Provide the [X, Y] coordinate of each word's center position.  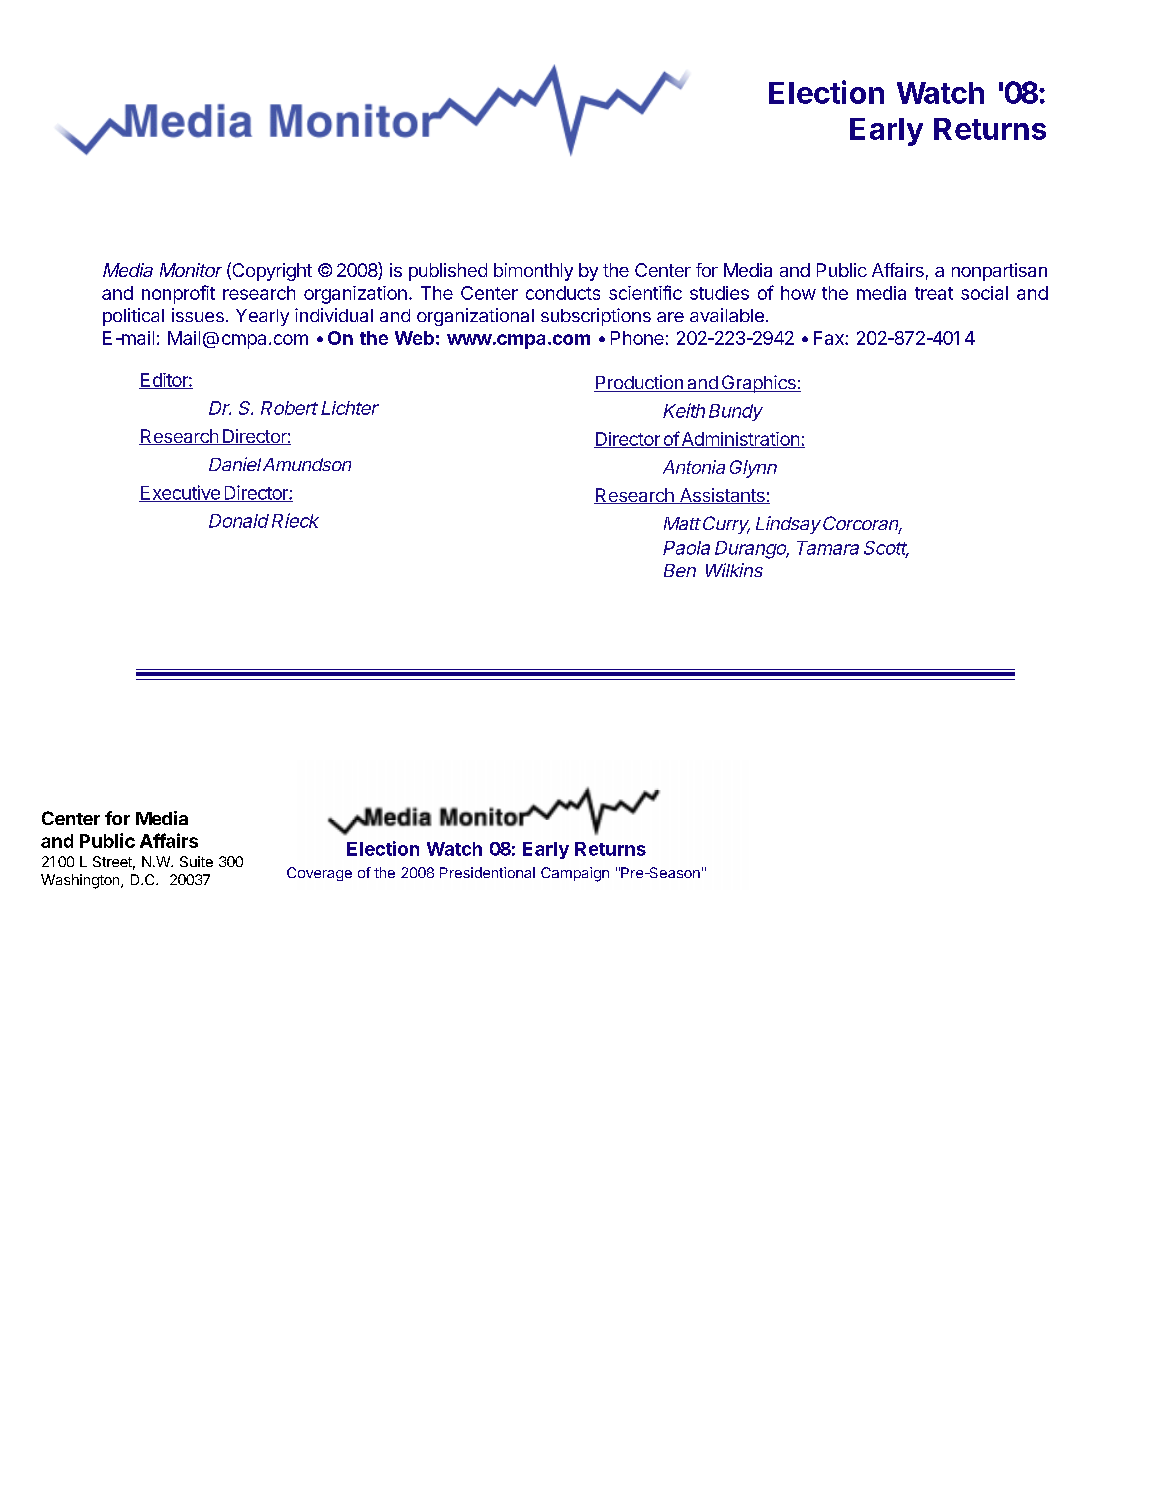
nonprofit [178, 294]
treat [934, 293]
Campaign [575, 874]
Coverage [319, 874]
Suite [196, 861]
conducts [563, 293]
